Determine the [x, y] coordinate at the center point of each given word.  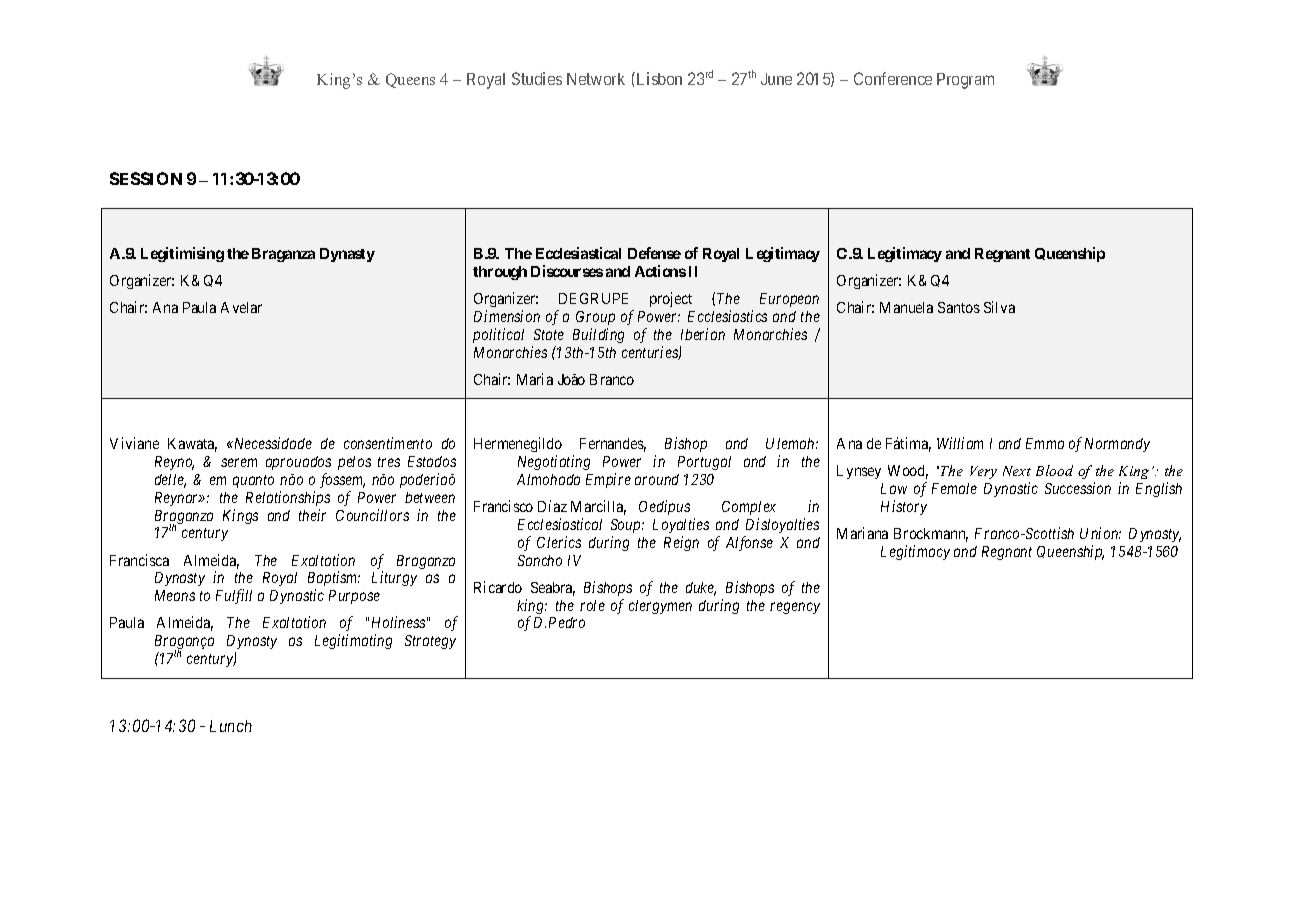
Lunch [231, 726]
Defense [654, 253]
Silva [999, 307]
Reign [681, 543]
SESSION [146, 178]
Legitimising [182, 254]
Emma [1045, 443]
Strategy [430, 642]
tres [389, 462]
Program [965, 81]
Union [1100, 533]
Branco [612, 379]
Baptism [334, 578]
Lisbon [658, 78]
